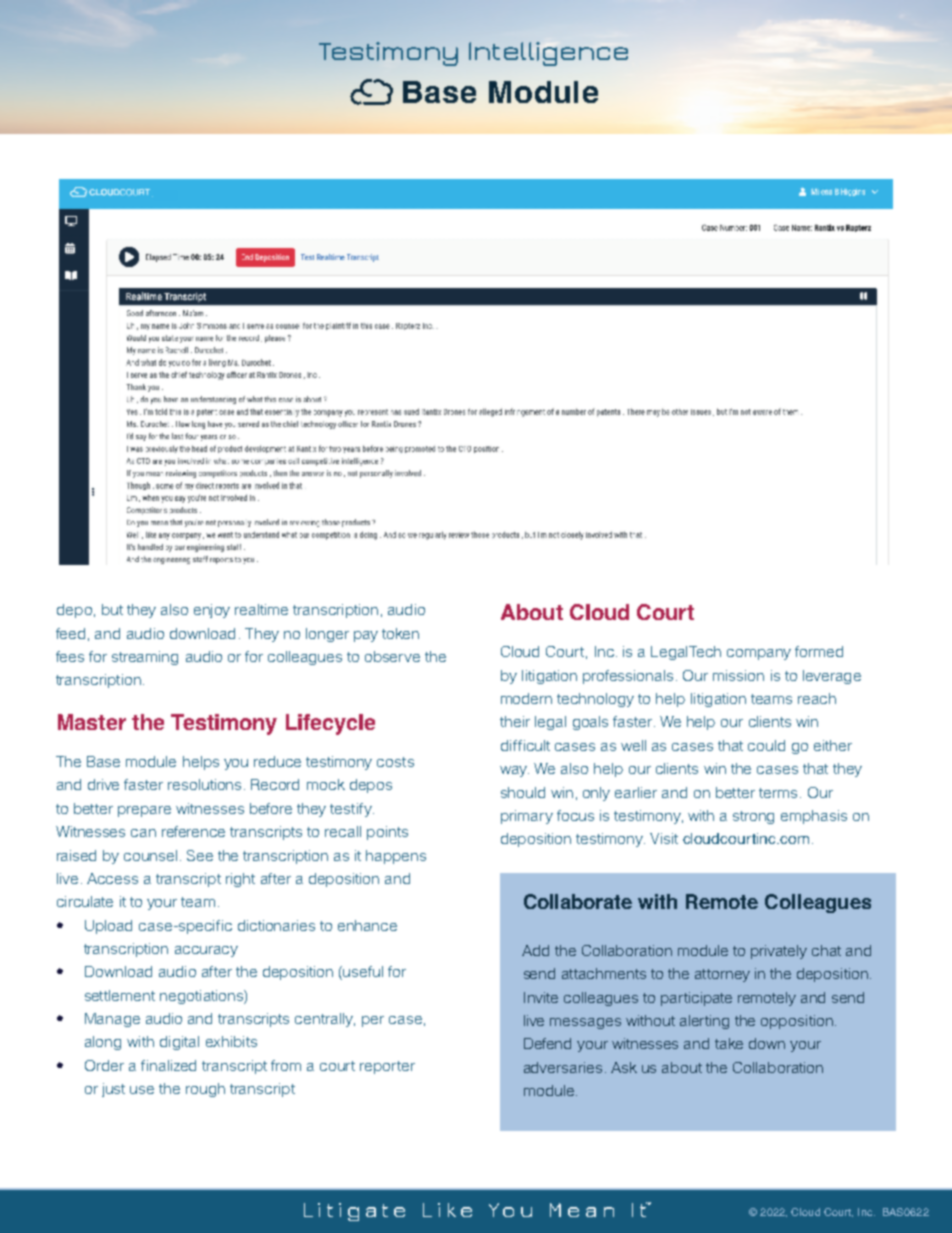  I want to click on formed, so click(819, 651).
